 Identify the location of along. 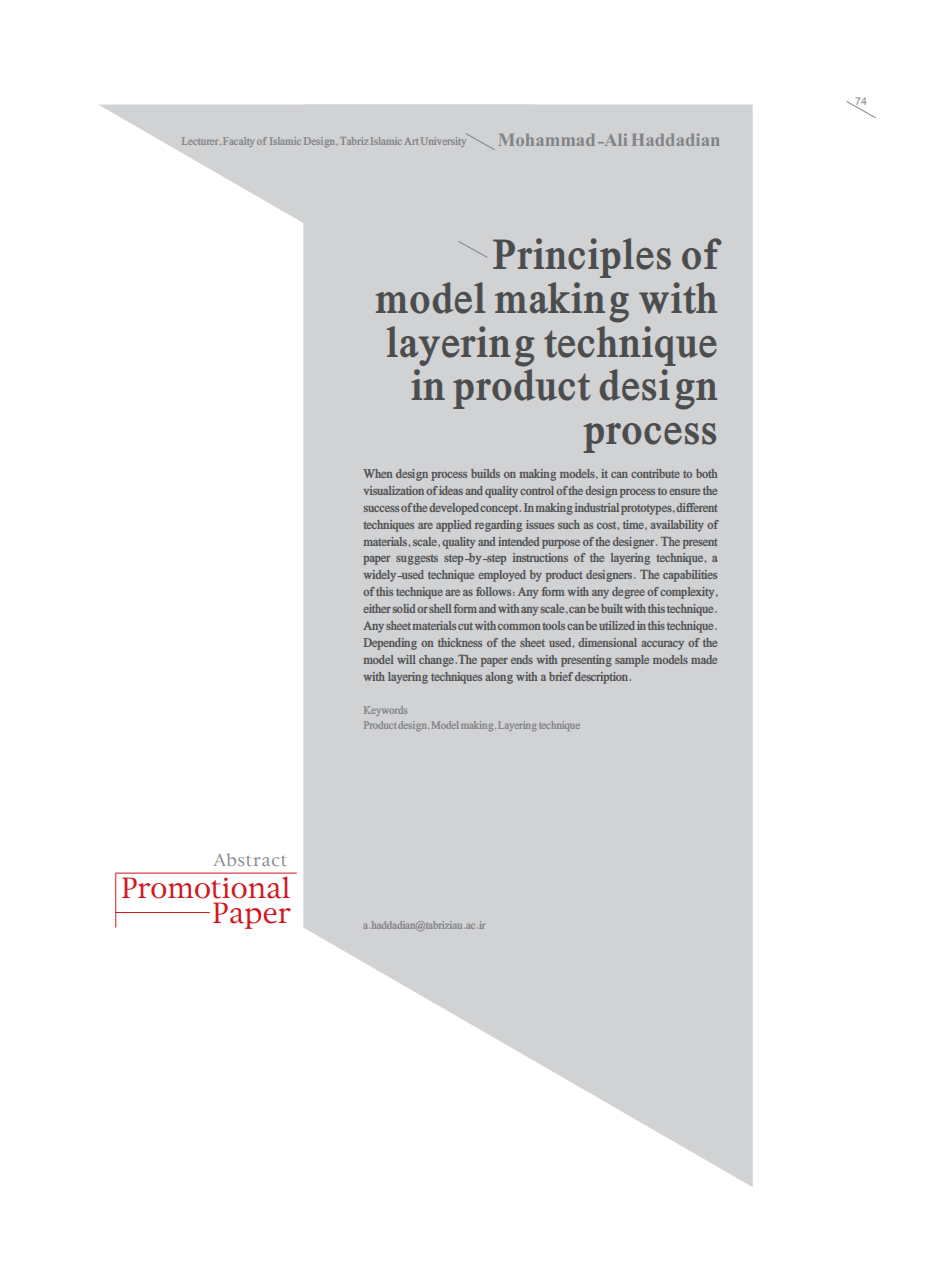
(499, 678).
